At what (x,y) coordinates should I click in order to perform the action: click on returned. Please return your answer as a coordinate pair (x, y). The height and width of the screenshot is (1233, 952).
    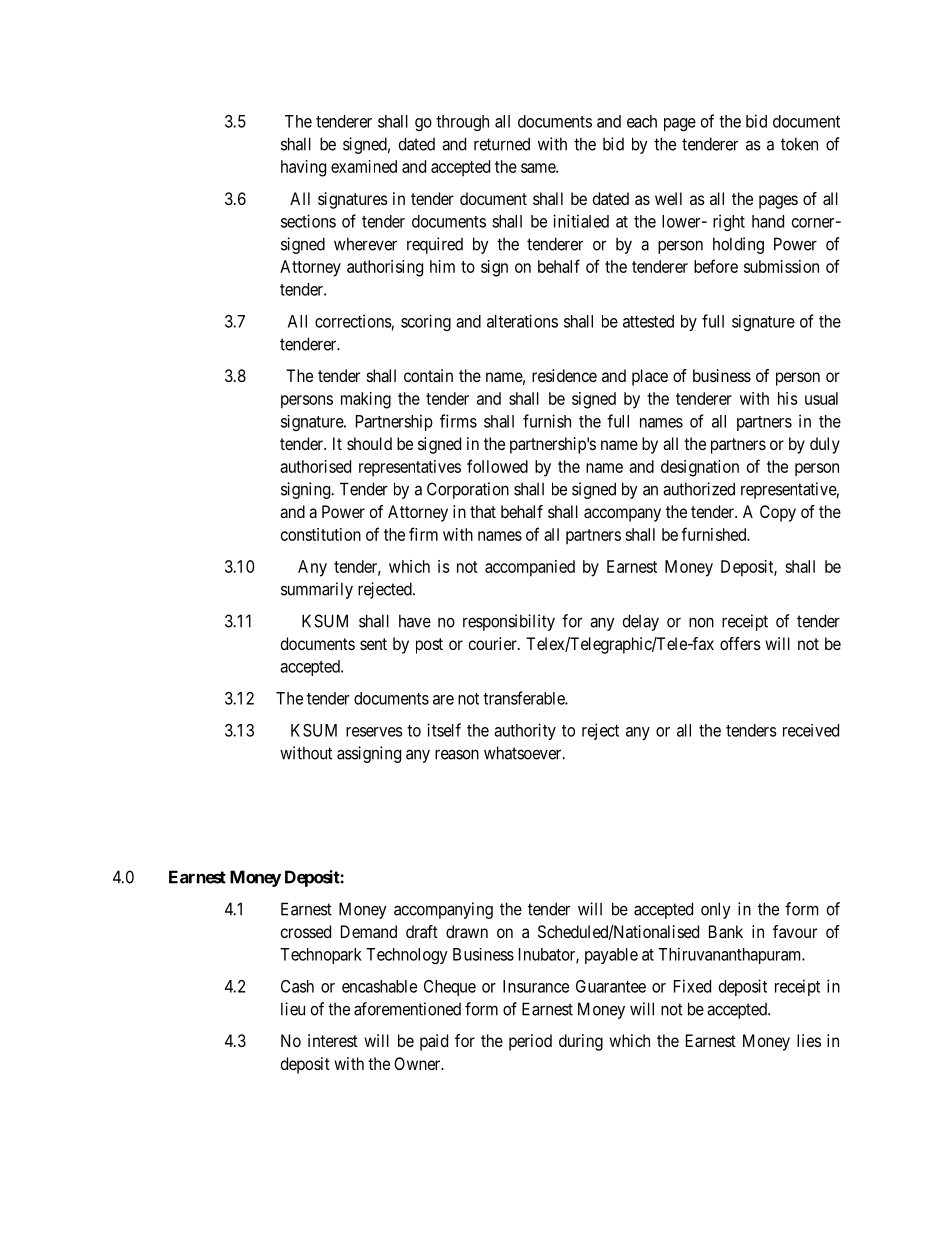
    Looking at the image, I should click on (502, 144).
